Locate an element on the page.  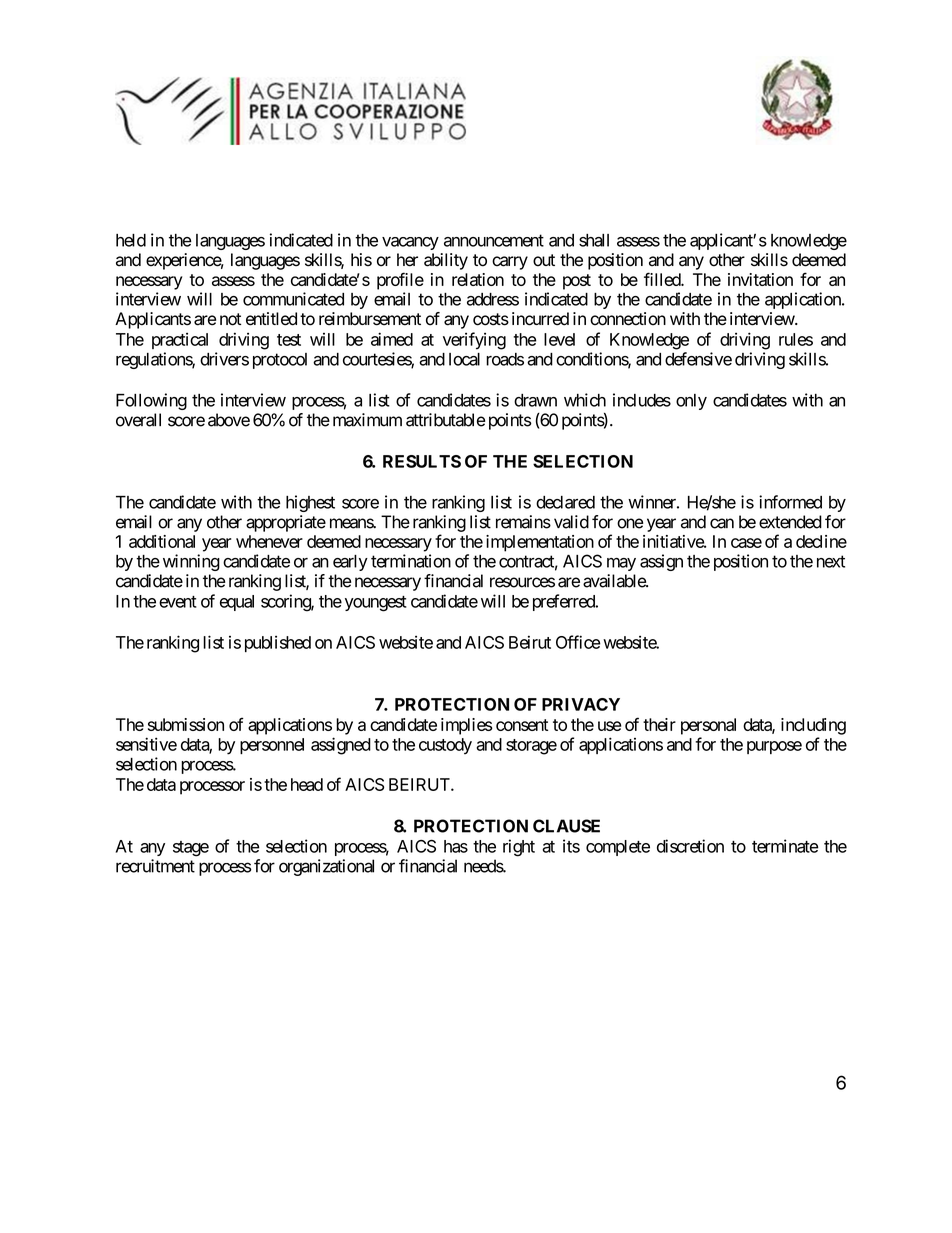
recruitment is located at coordinates (155, 866).
